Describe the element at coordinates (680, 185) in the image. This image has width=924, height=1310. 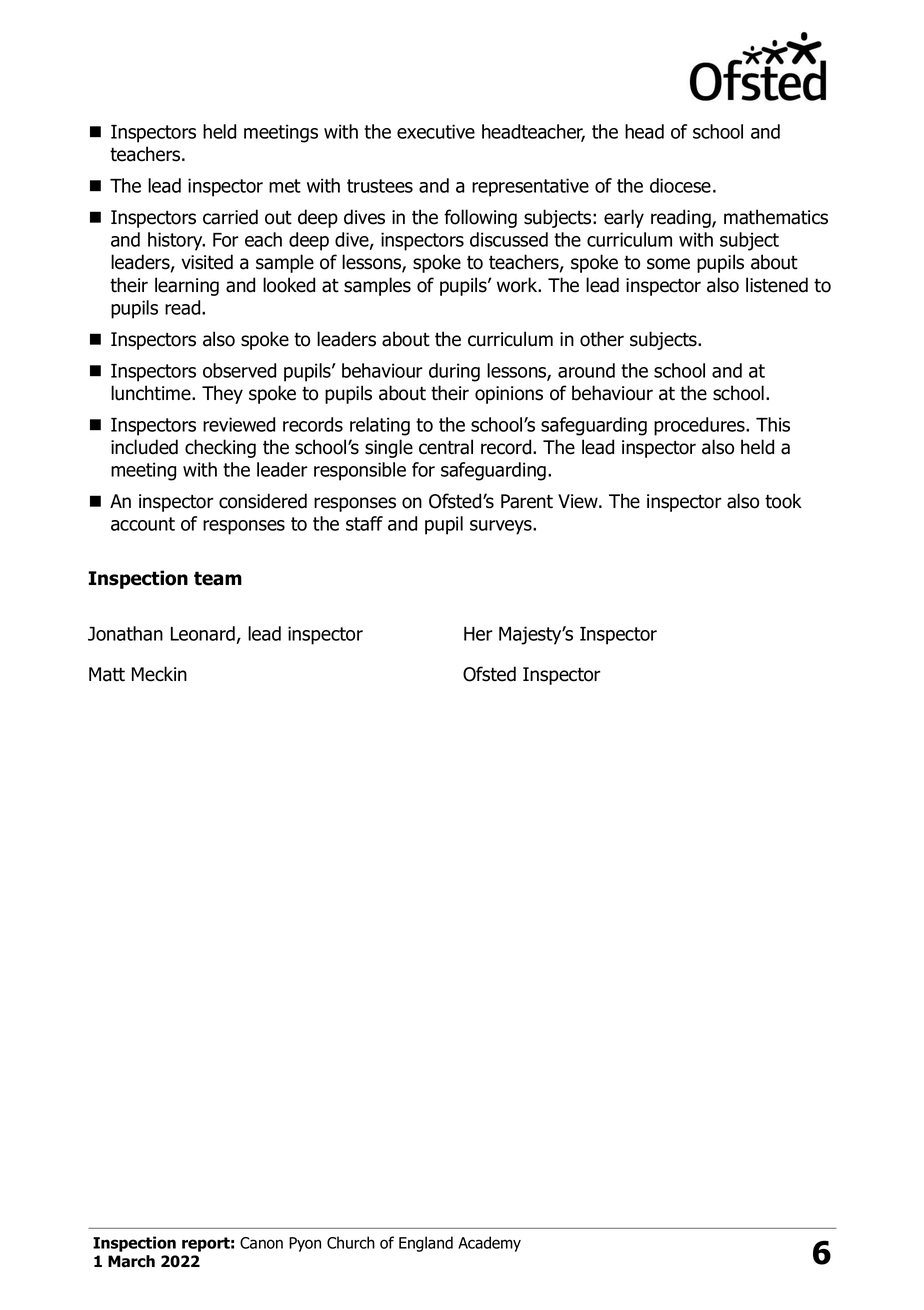
I see `diocese` at that location.
